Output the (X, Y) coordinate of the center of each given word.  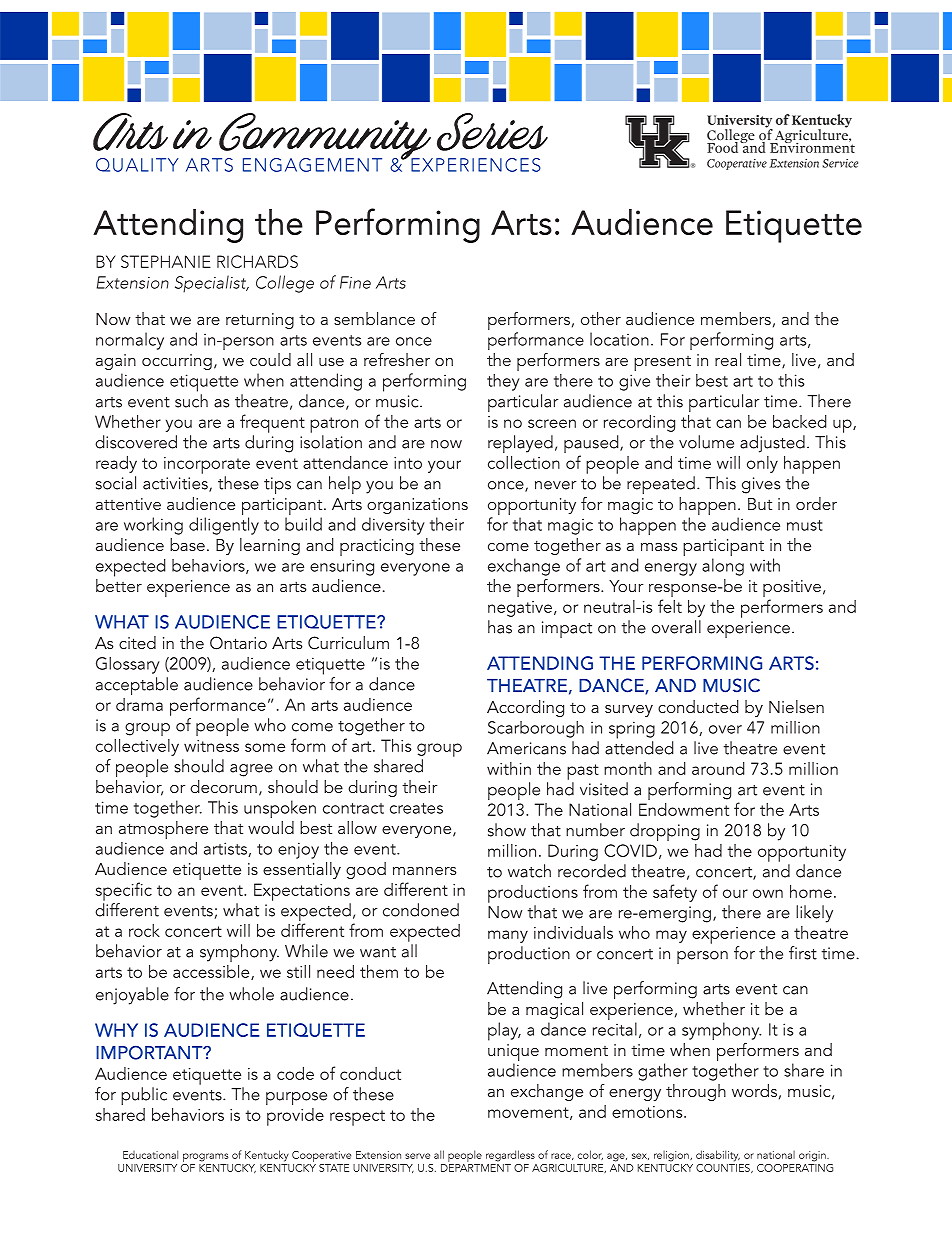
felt (670, 606)
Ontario (238, 643)
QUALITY (137, 165)
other (601, 318)
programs (206, 1157)
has (500, 627)
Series (492, 132)
